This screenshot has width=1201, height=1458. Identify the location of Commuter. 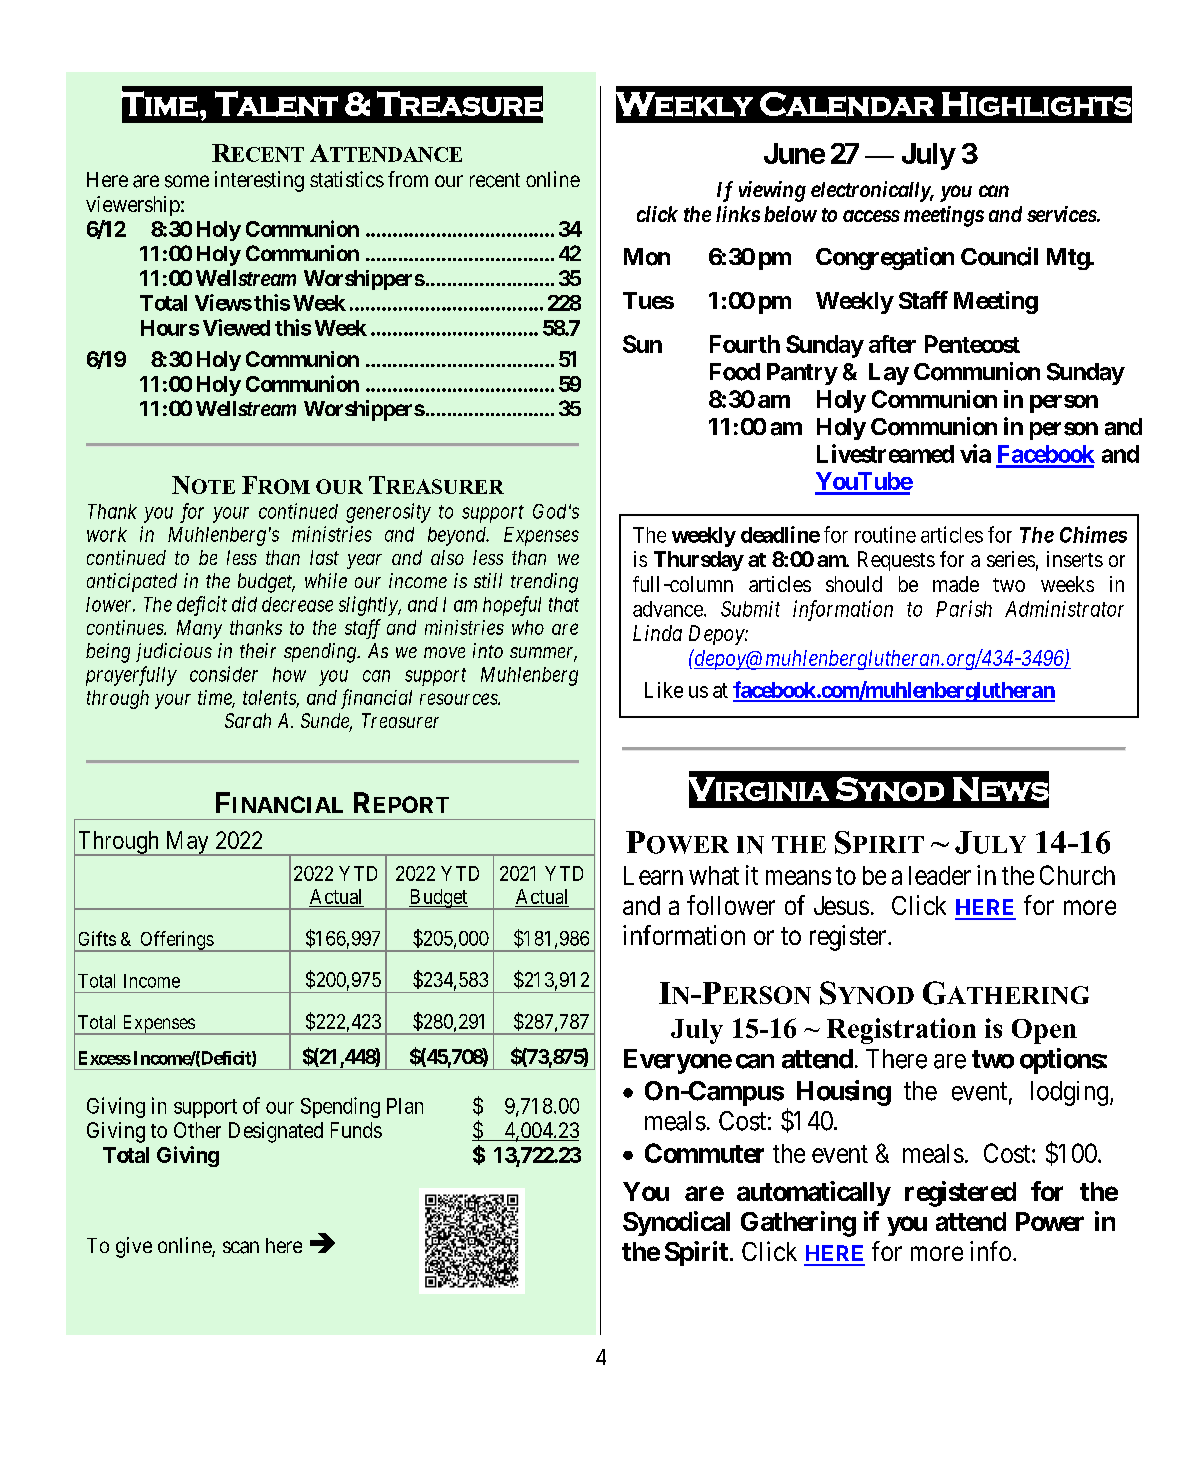
(704, 1153).
